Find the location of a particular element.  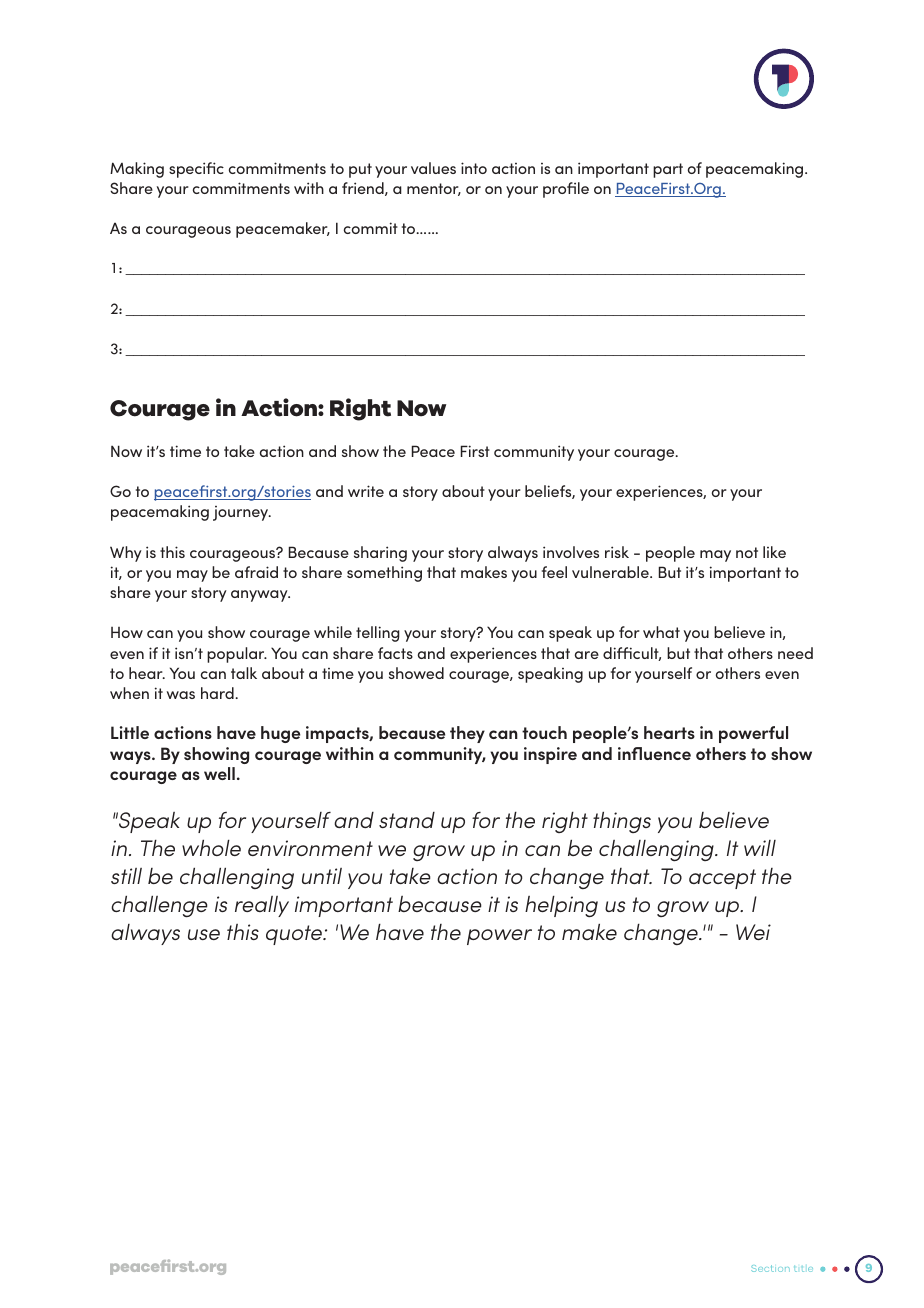

mentor is located at coordinates (434, 189).
